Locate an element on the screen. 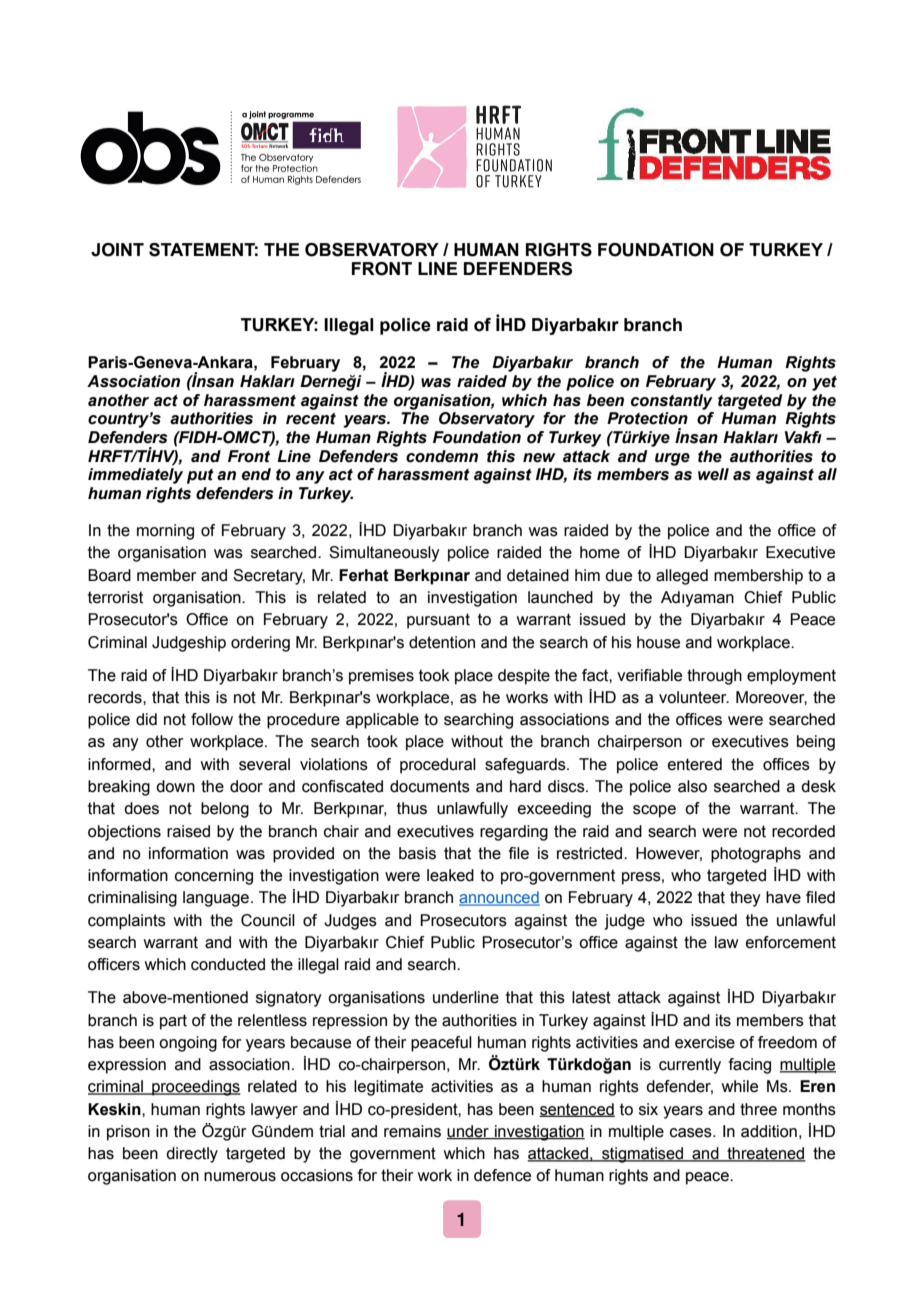  recent is located at coordinates (311, 419).
